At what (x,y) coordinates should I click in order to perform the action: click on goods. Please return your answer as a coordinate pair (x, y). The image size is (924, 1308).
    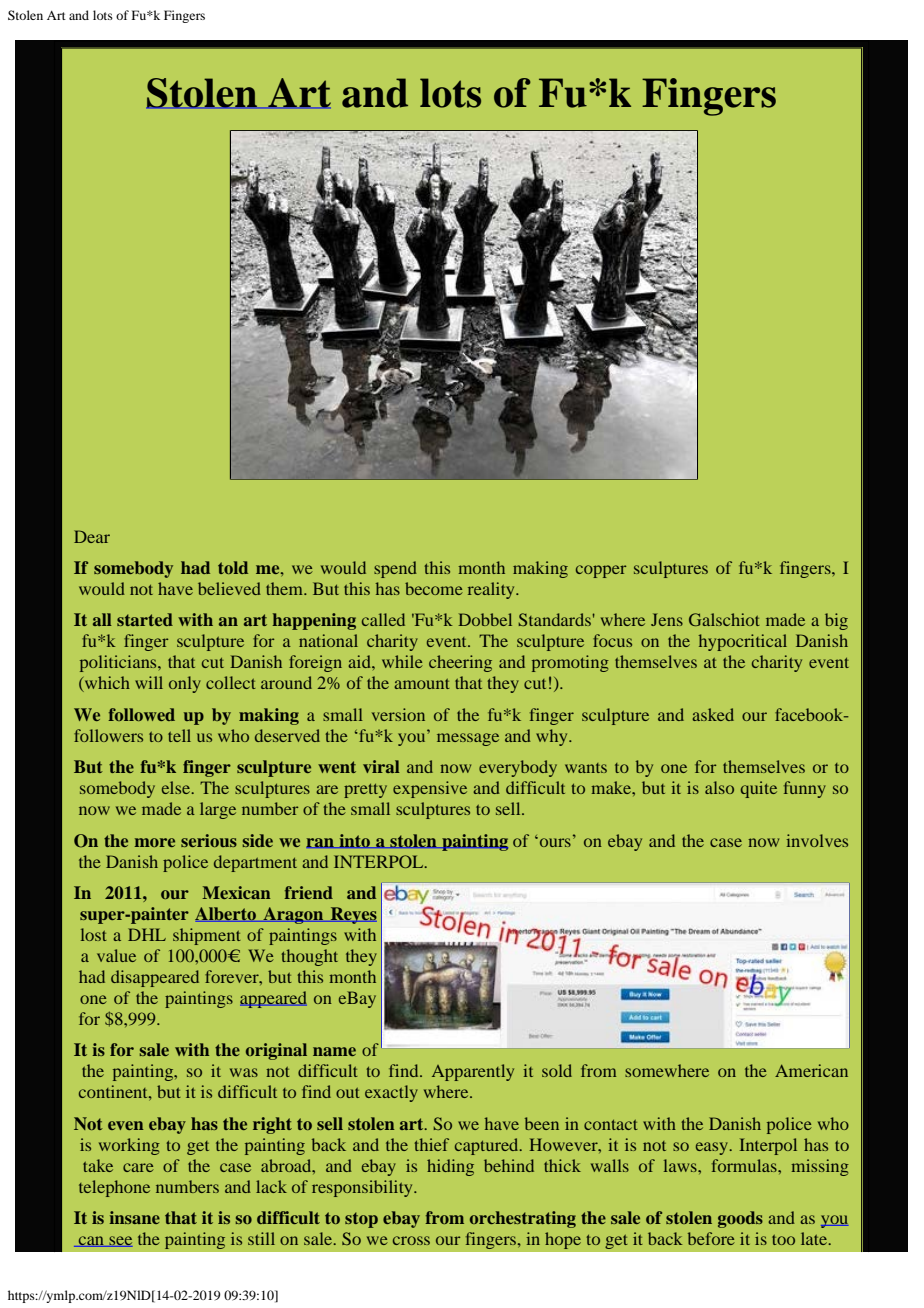
    Looking at the image, I should click on (740, 1219).
